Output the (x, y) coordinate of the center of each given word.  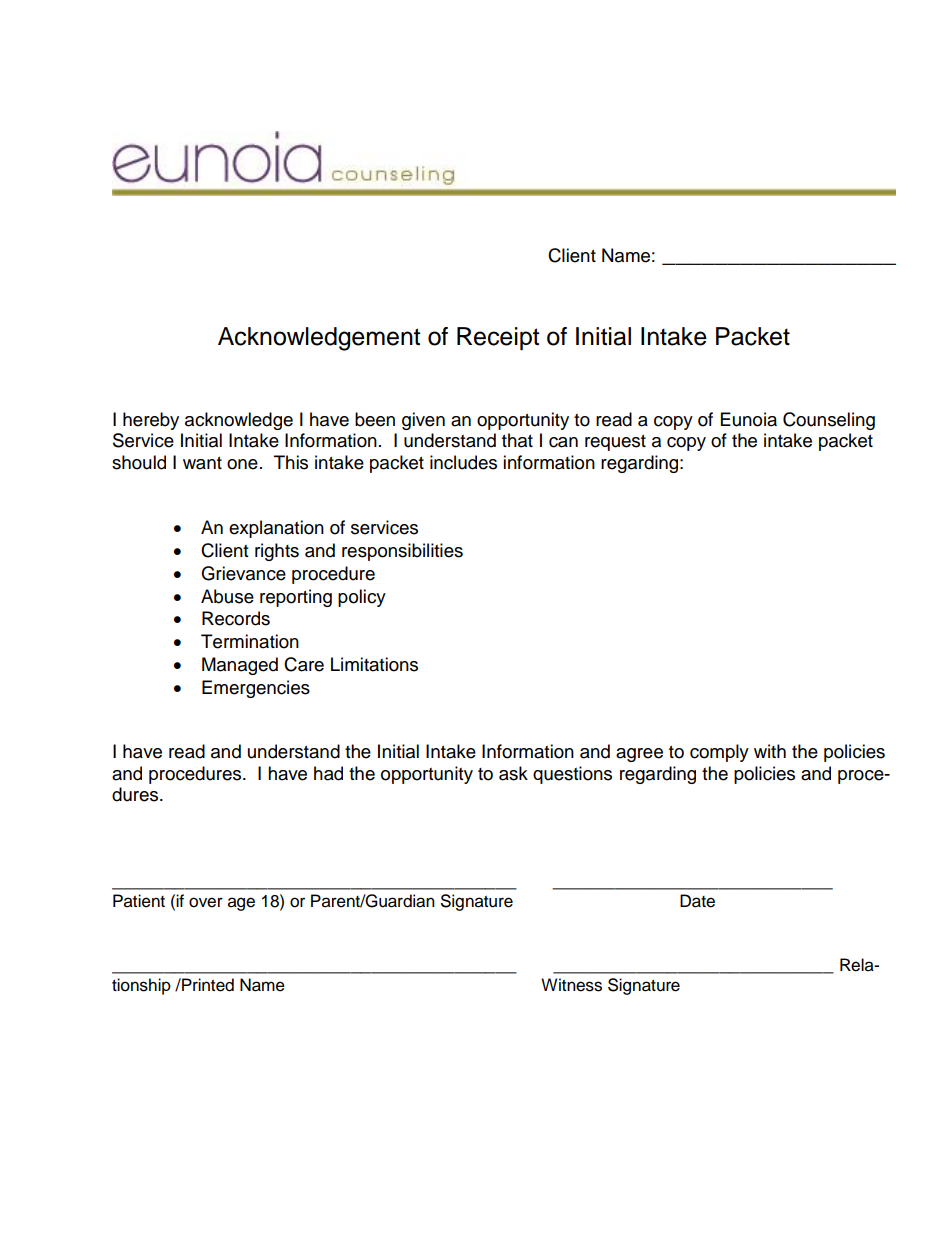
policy (362, 598)
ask (513, 773)
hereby (151, 421)
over (206, 902)
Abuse (227, 596)
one (242, 464)
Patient (139, 901)
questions (572, 775)
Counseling (829, 421)
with (770, 751)
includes (463, 462)
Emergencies (256, 689)
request (615, 443)
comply (719, 753)
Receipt (498, 338)
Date (697, 901)
